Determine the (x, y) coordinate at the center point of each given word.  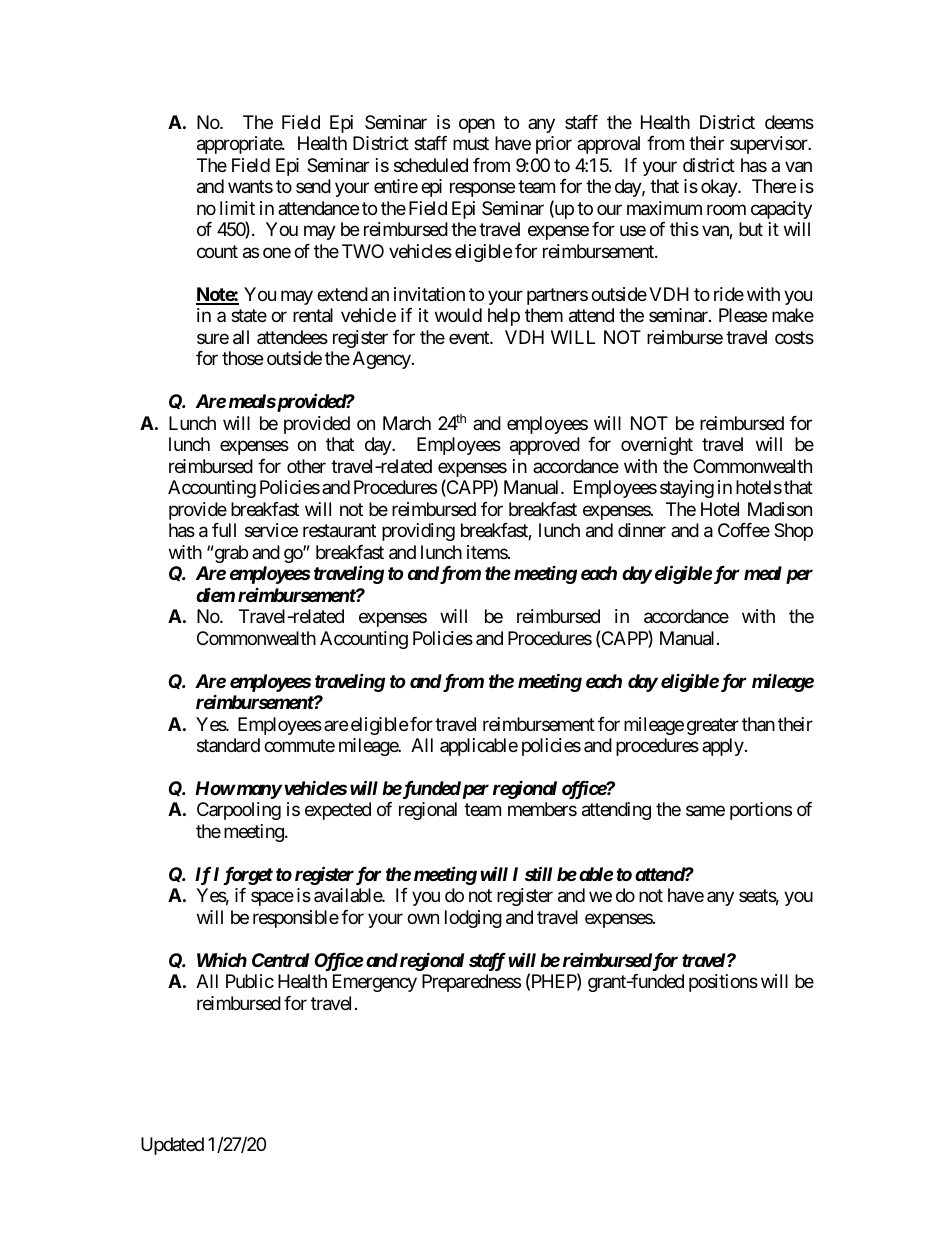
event (470, 337)
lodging (473, 919)
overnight (657, 446)
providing (418, 532)
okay (720, 188)
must (471, 144)
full (224, 530)
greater (713, 726)
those (242, 358)
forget (248, 876)
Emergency (375, 983)
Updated (172, 1146)
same (705, 811)
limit (237, 208)
